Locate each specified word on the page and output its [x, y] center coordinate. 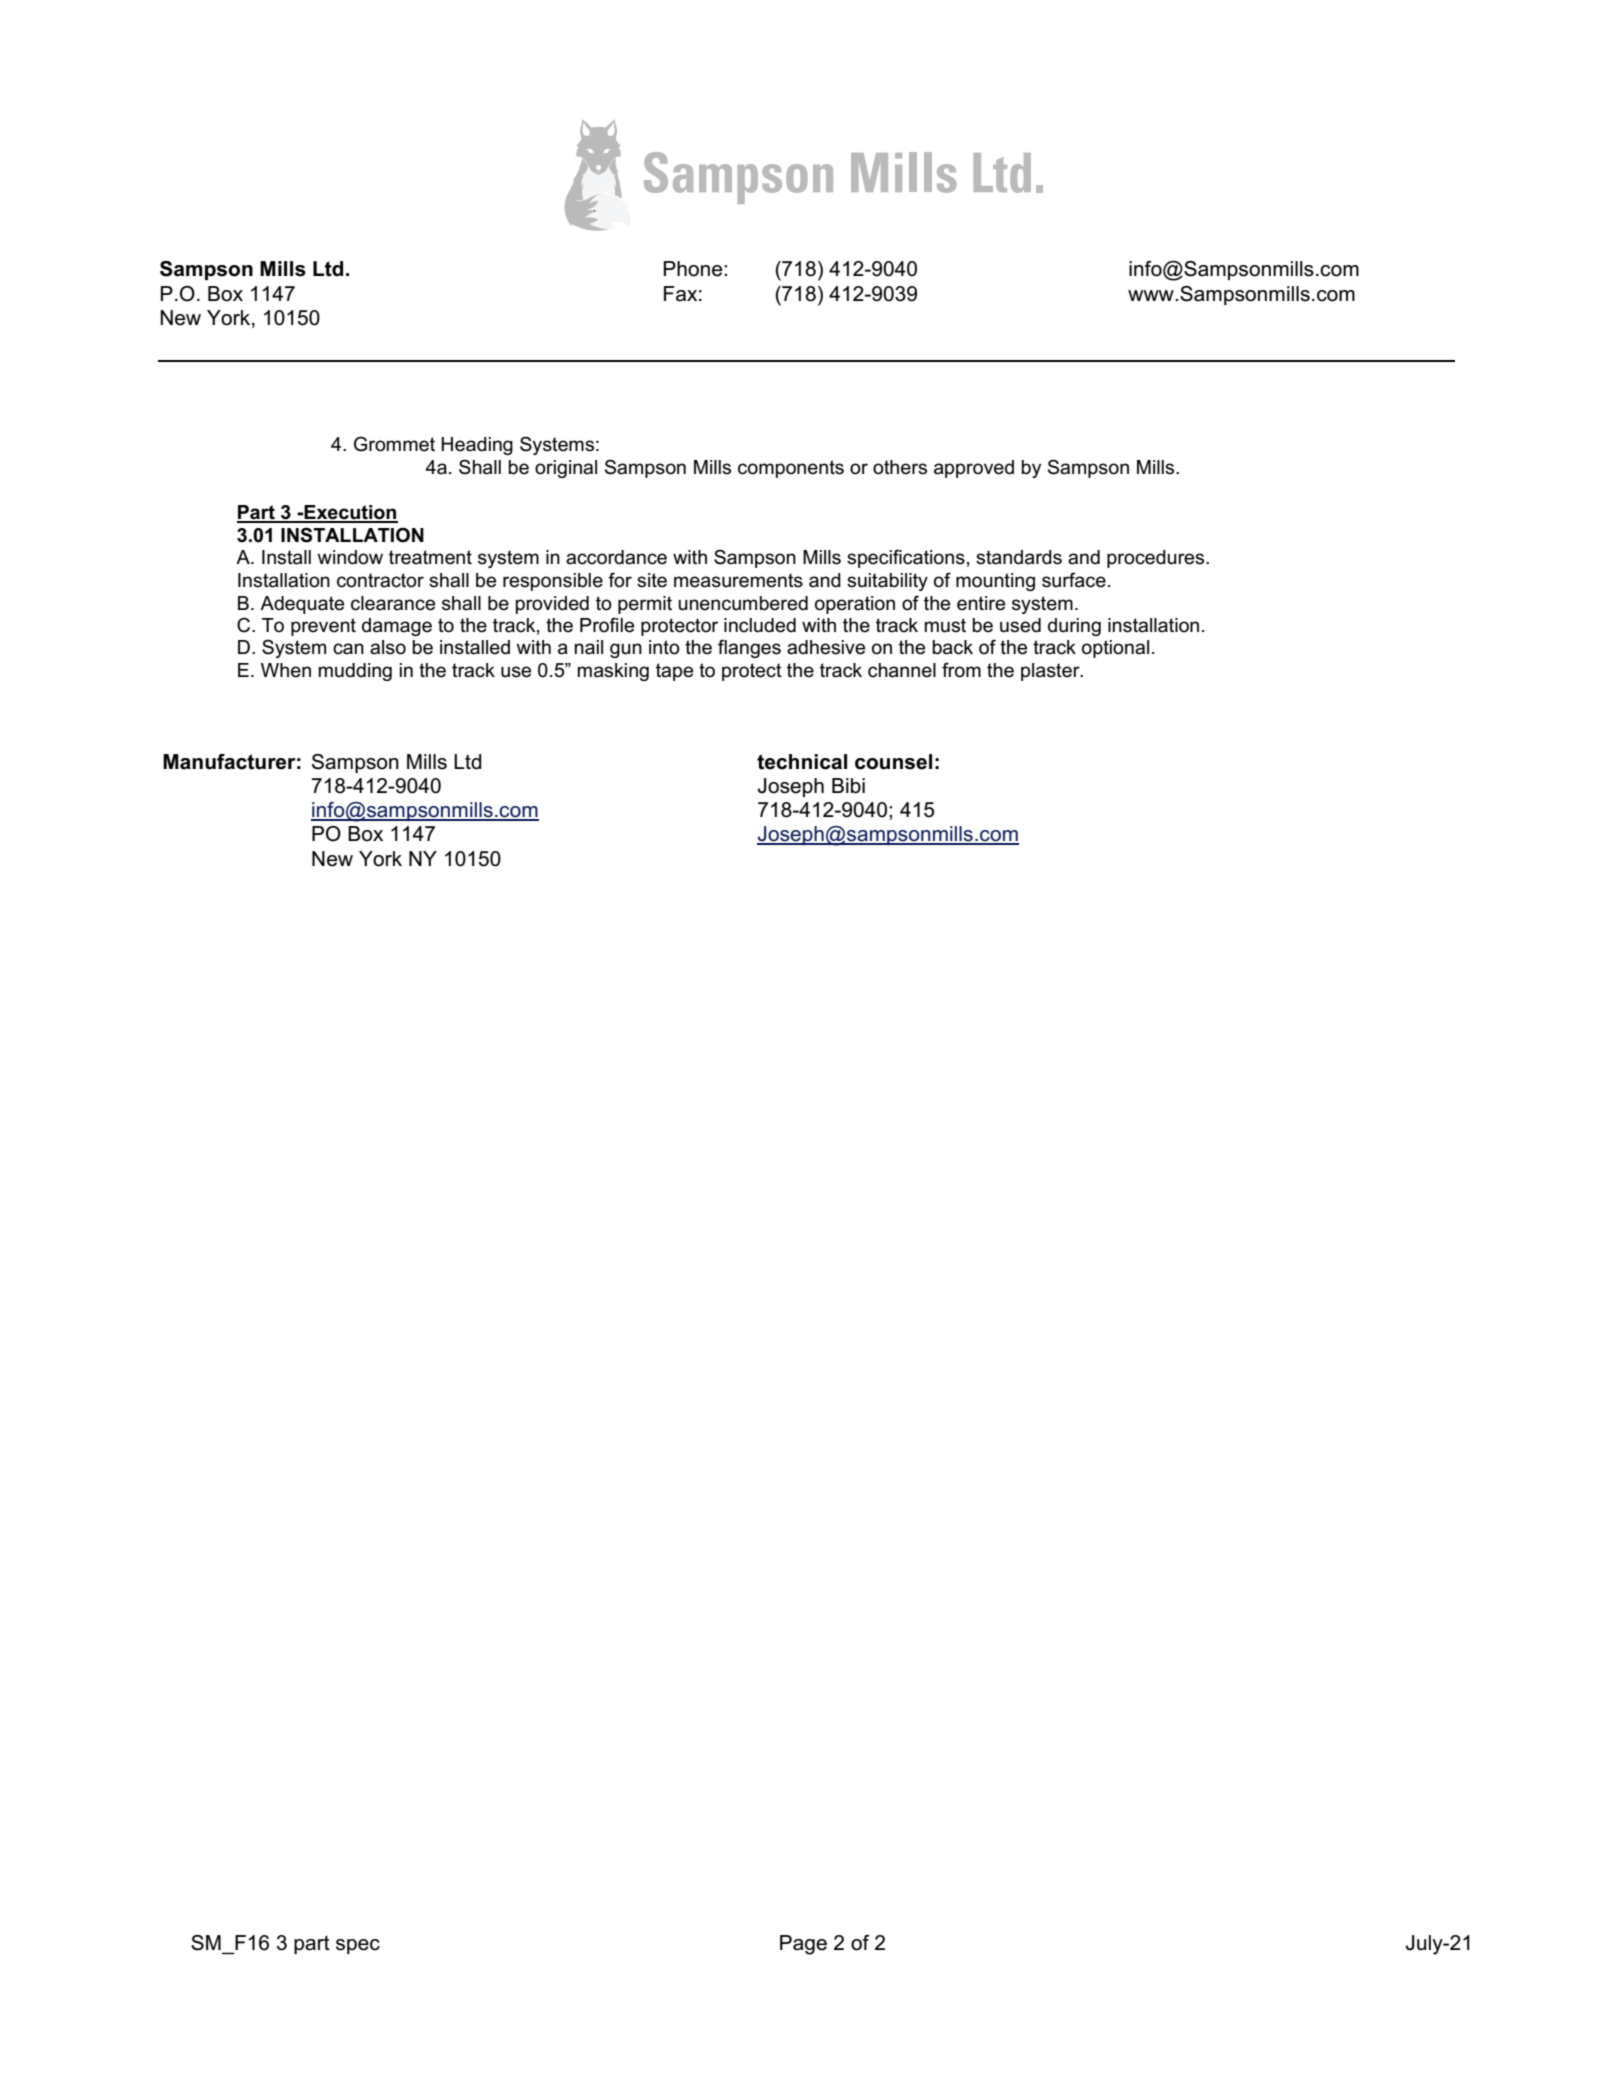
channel [902, 670]
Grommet [394, 444]
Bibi [848, 786]
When [286, 670]
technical [802, 762]
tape [674, 672]
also [388, 647]
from [961, 670]
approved [974, 469]
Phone [694, 269]
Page [803, 1945]
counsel [893, 762]
